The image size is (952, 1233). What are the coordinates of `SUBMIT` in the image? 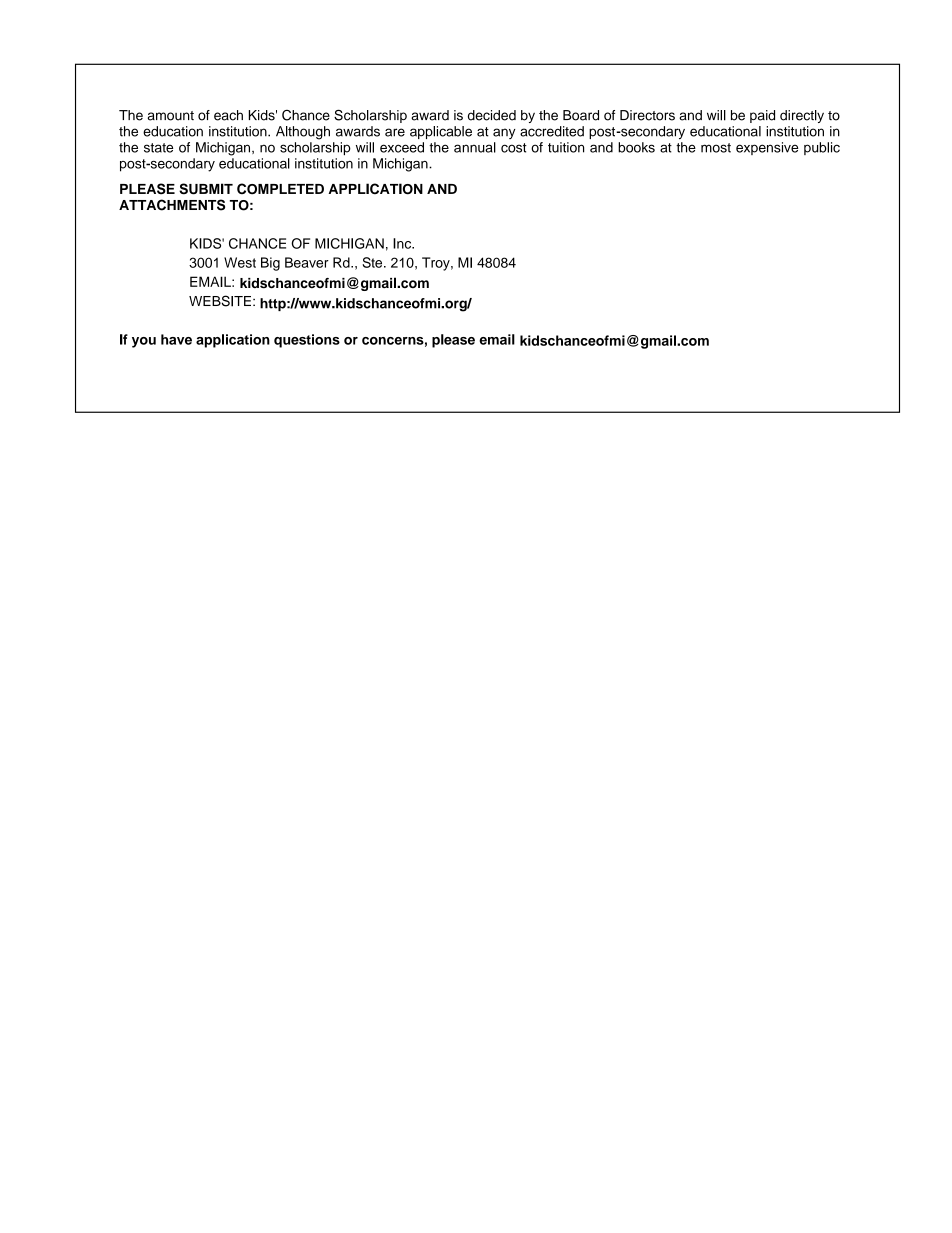 It's located at (206, 189).
